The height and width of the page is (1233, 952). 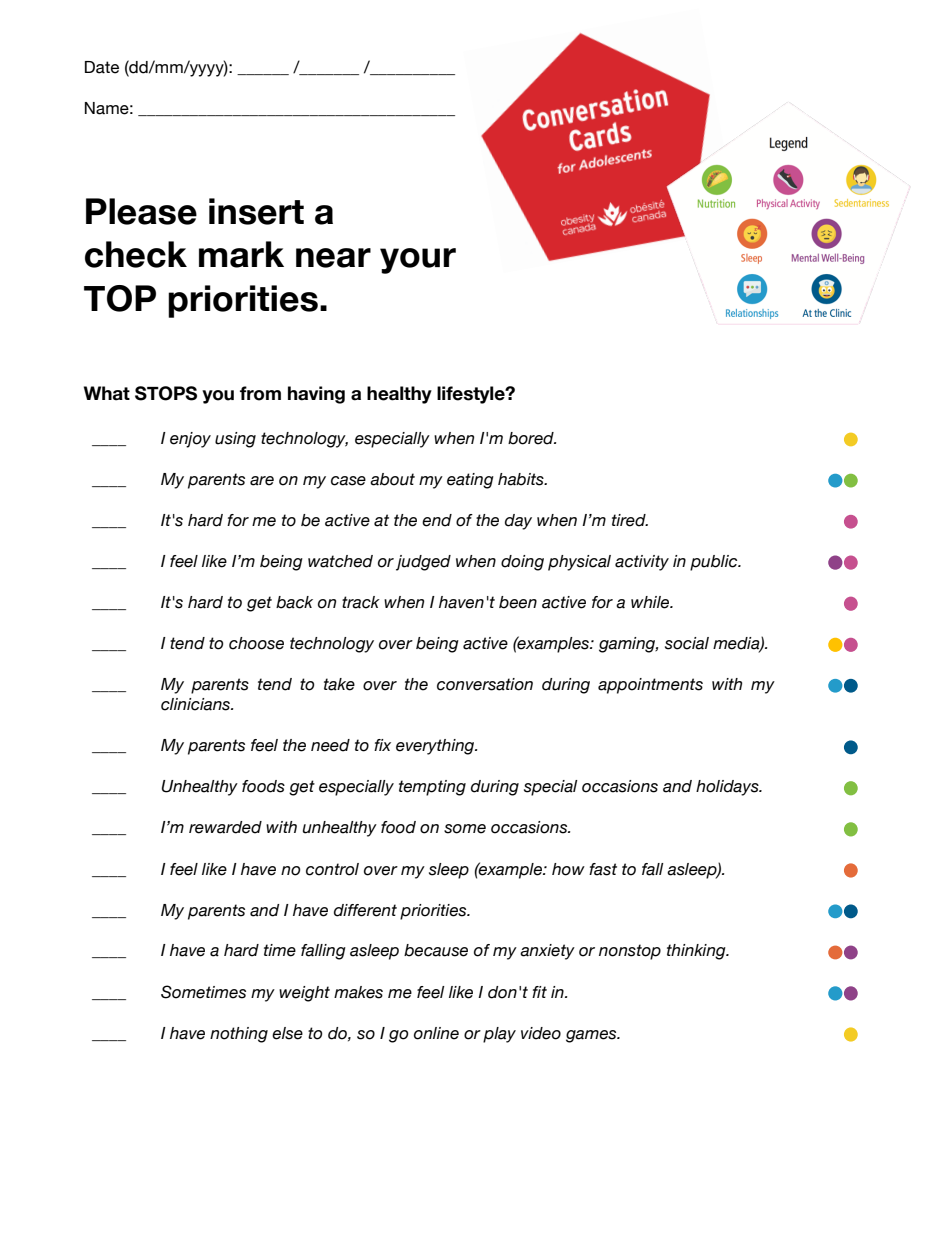 What do you see at coordinates (102, 67) in the page?
I see `Date` at bounding box center [102, 67].
